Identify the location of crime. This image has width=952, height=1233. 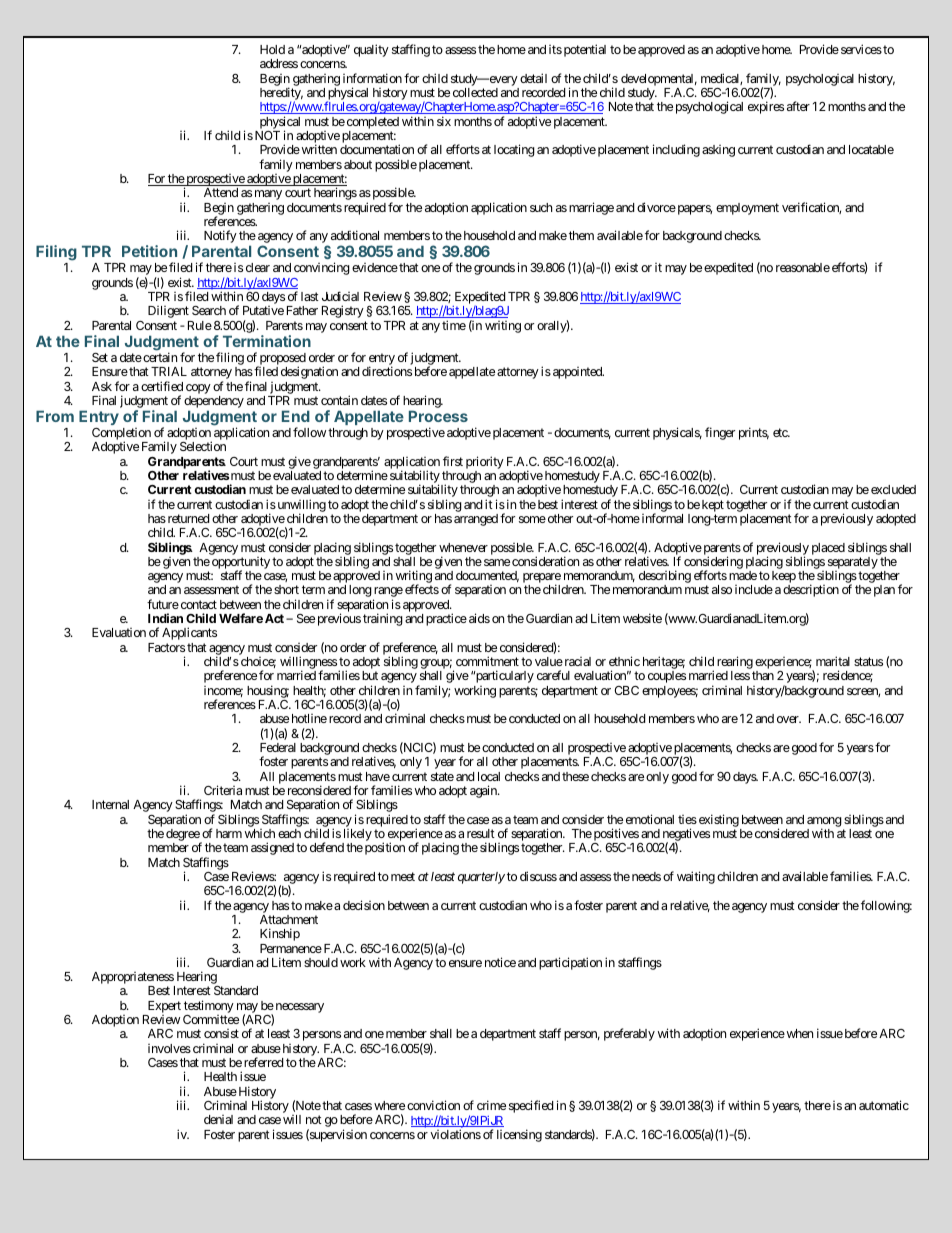
(491, 1105).
